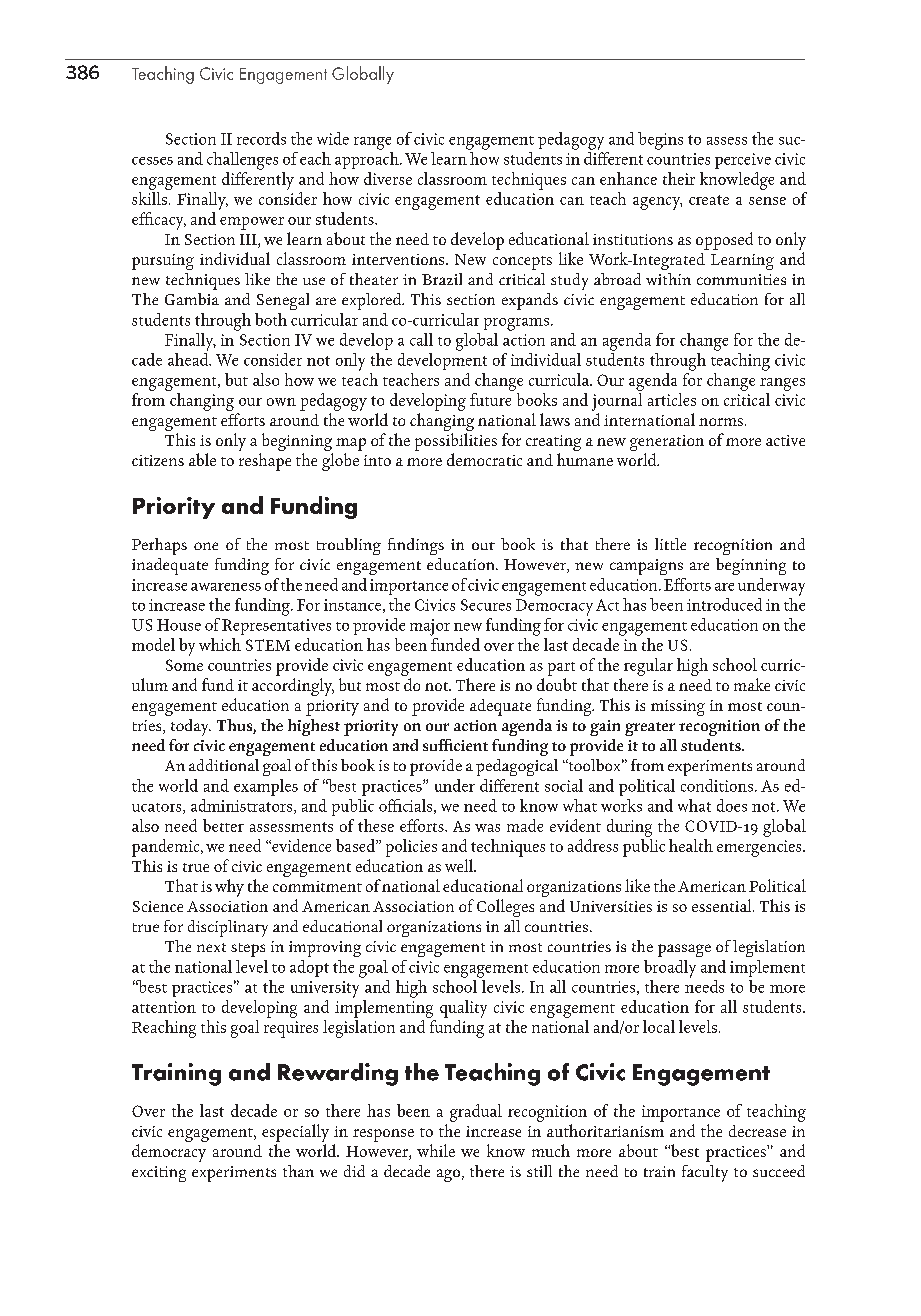 The width and height of the page is (921, 1316). What do you see at coordinates (490, 399) in the page?
I see `future` at bounding box center [490, 399].
